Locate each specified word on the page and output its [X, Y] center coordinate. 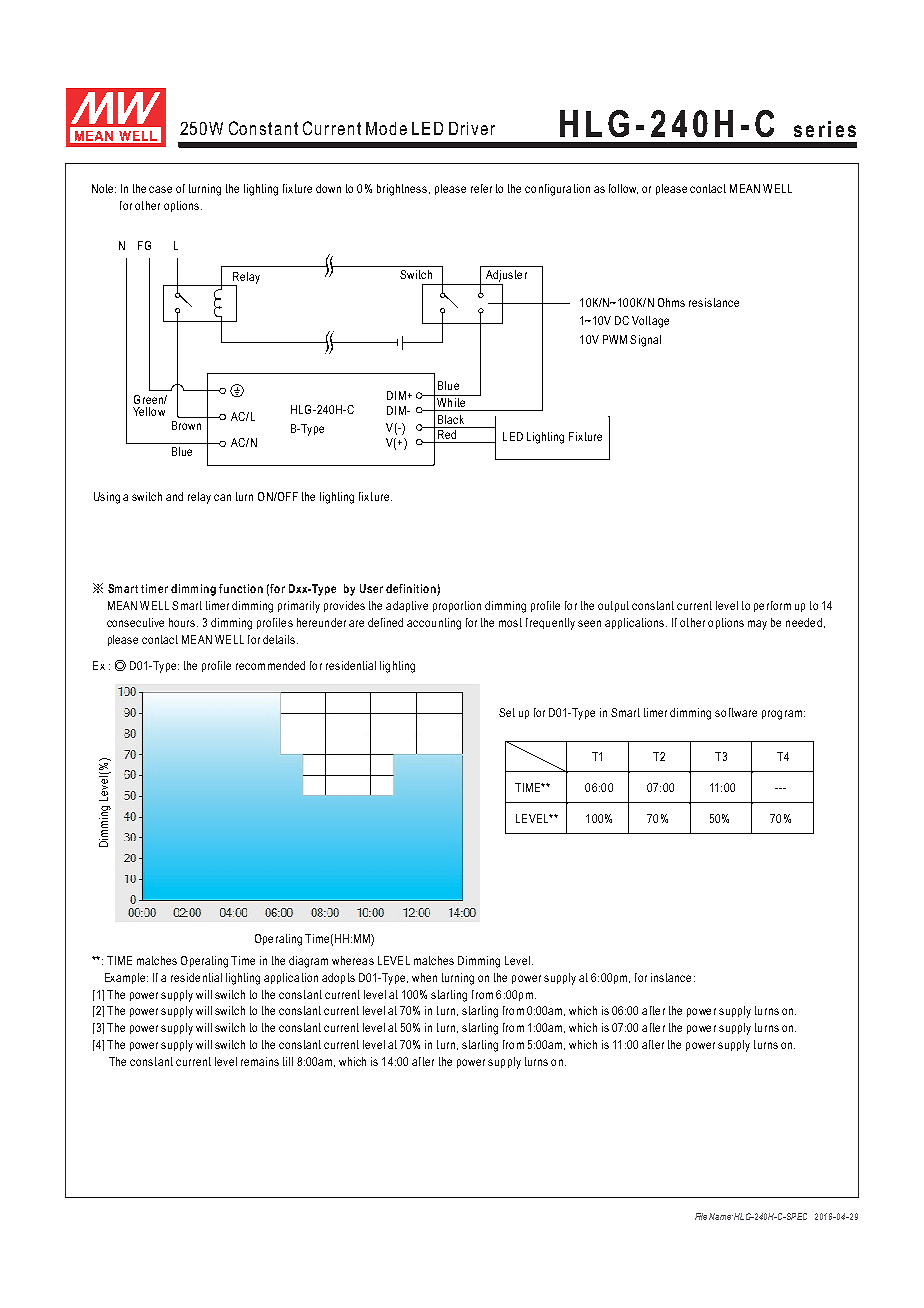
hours [183, 622]
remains [260, 1061]
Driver [472, 128]
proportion [457, 606]
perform [772, 606]
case [160, 189]
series [825, 129]
